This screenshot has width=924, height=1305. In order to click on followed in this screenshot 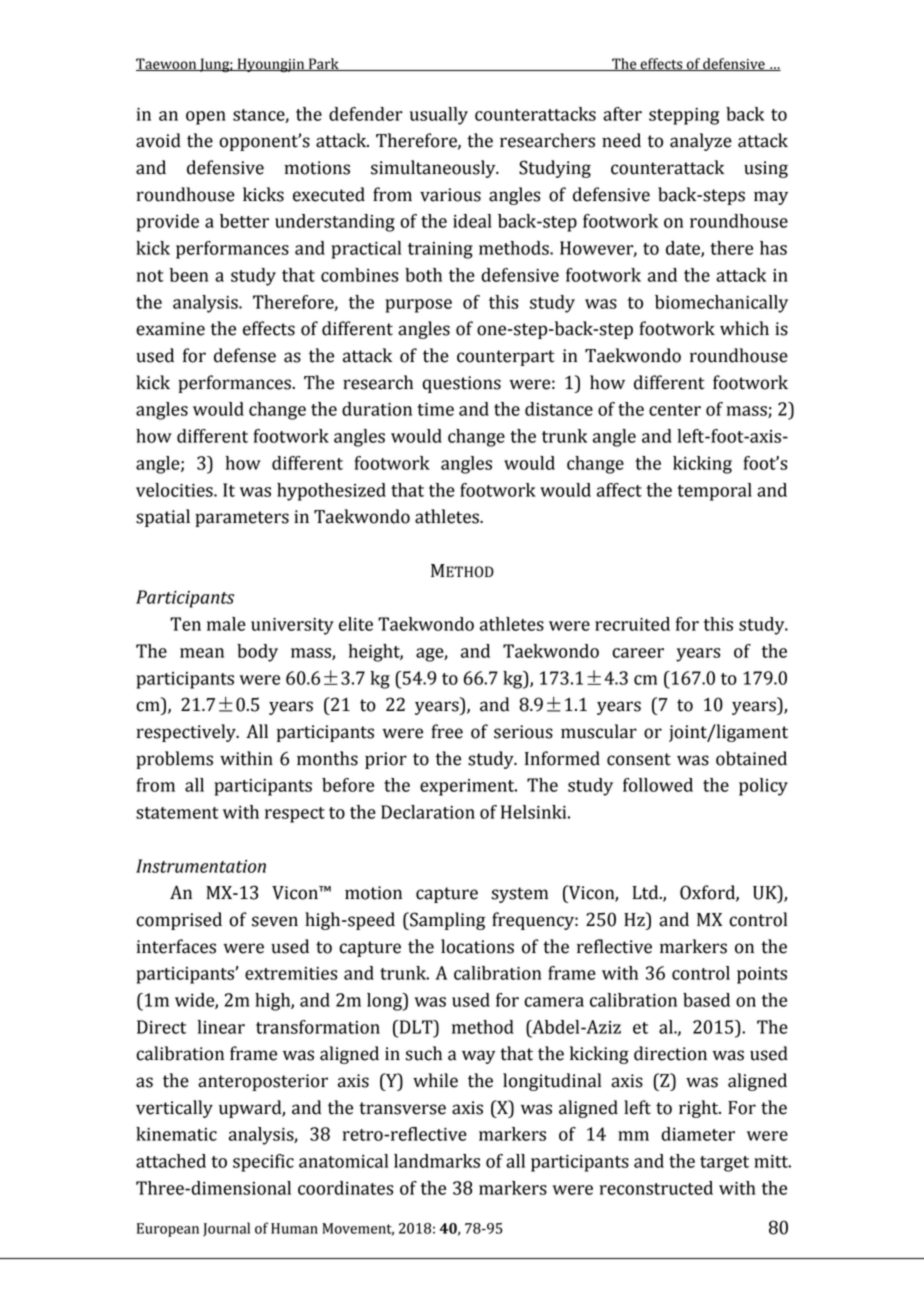, I will do `click(658, 785)`.
